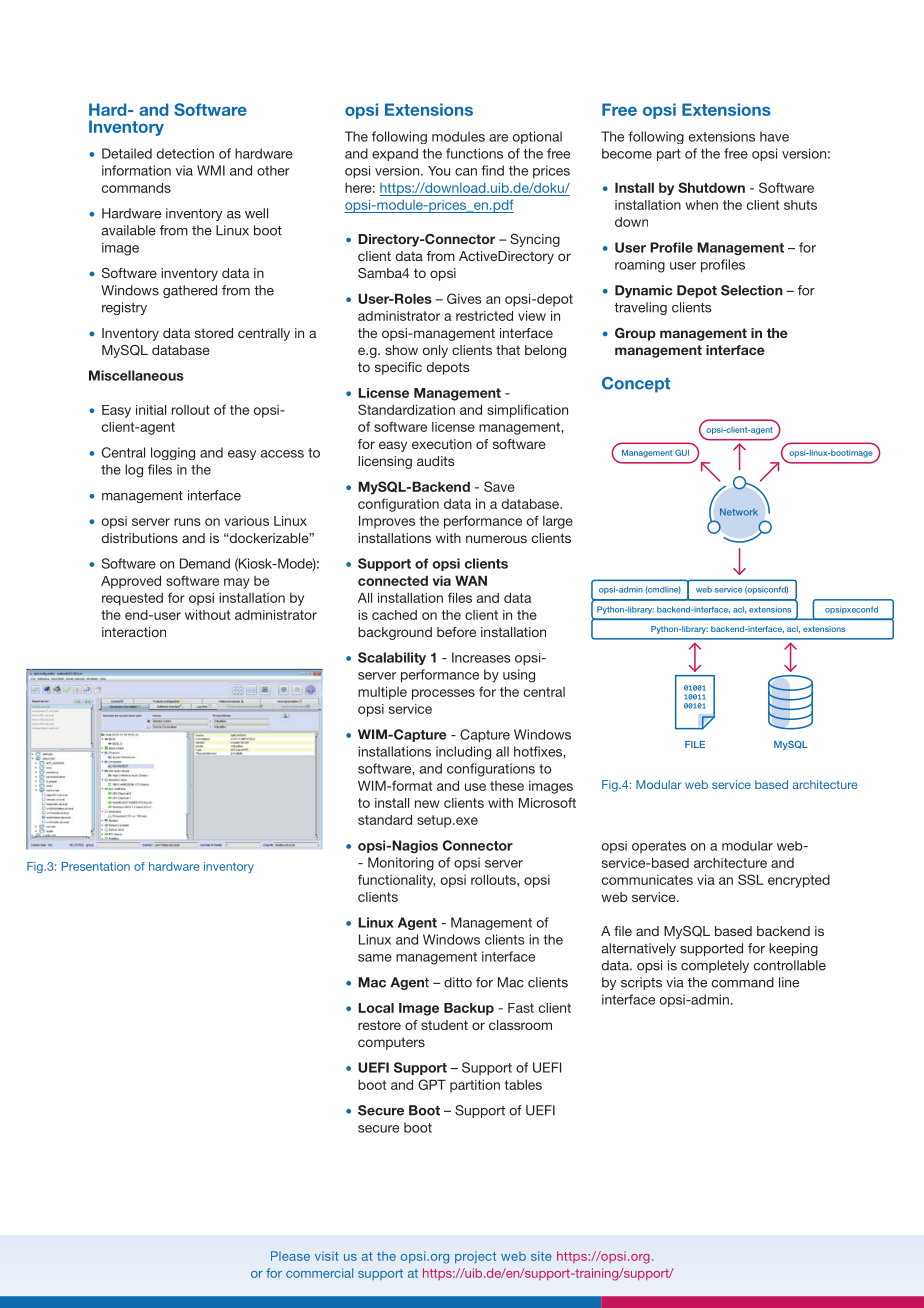 The width and height of the image is (924, 1308). I want to click on completely, so click(715, 966).
